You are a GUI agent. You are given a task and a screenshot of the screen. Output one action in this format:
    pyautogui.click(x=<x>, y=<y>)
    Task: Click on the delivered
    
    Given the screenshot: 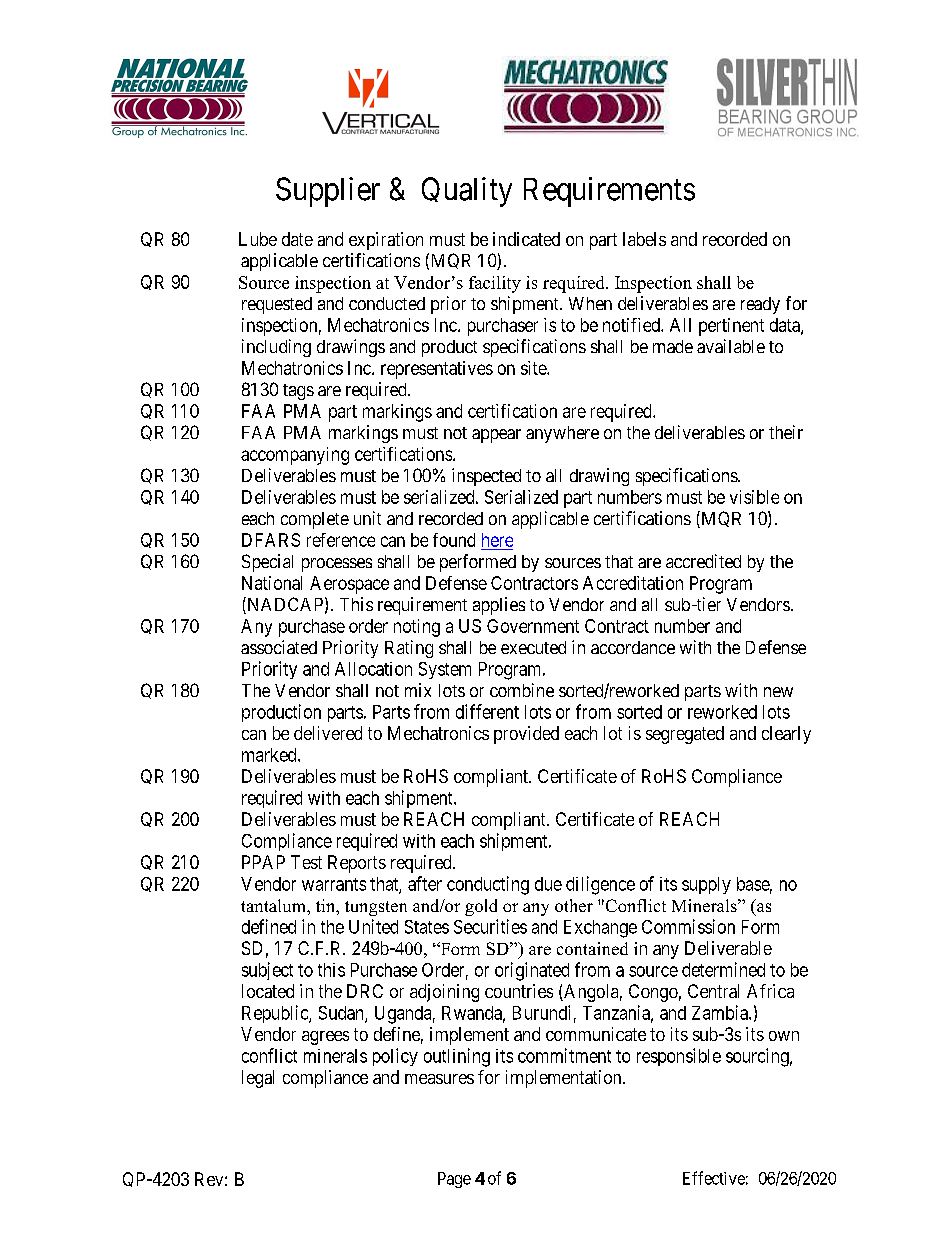 What is the action you would take?
    pyautogui.click(x=328, y=733)
